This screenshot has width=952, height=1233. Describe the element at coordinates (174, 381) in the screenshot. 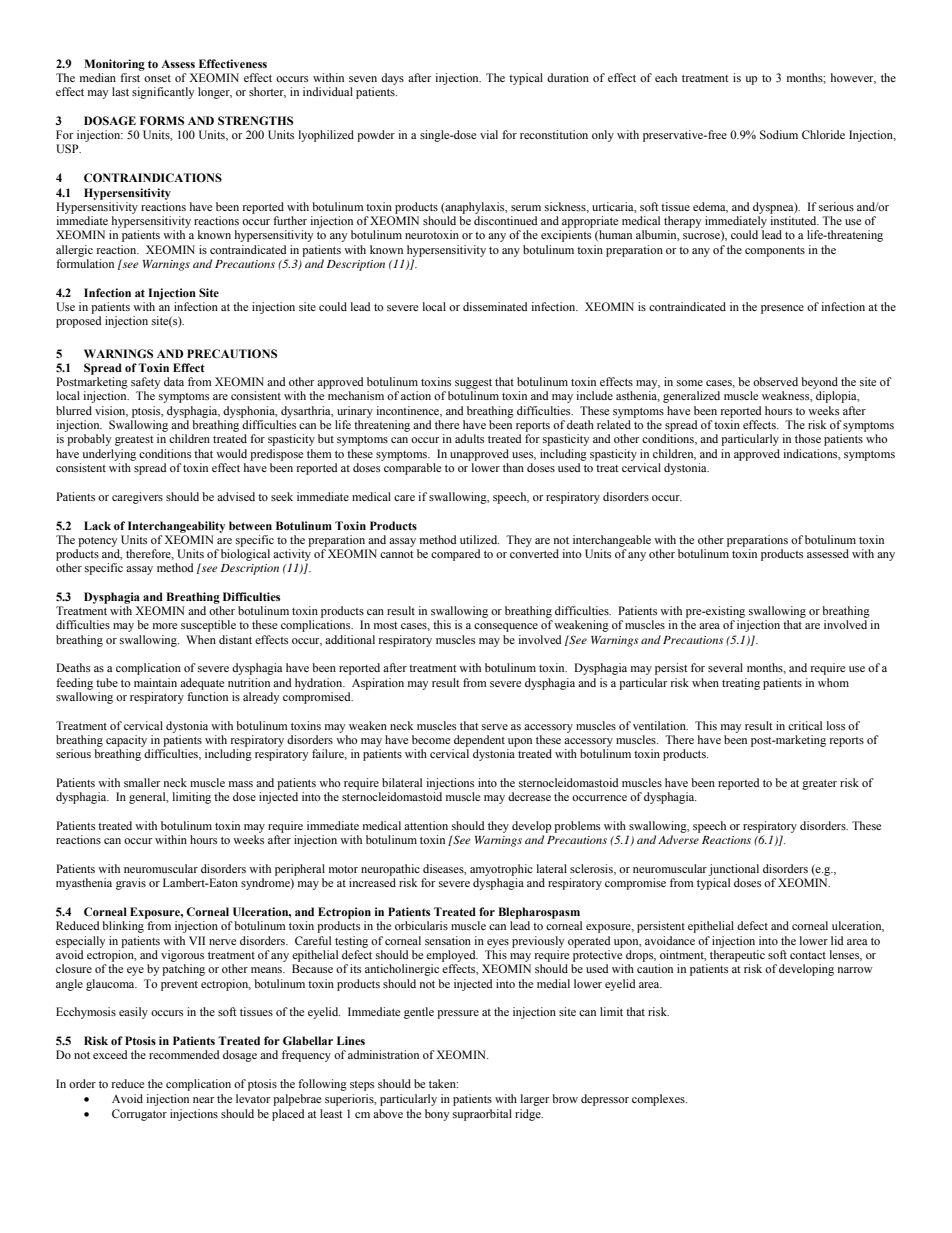

I see `data` at that location.
